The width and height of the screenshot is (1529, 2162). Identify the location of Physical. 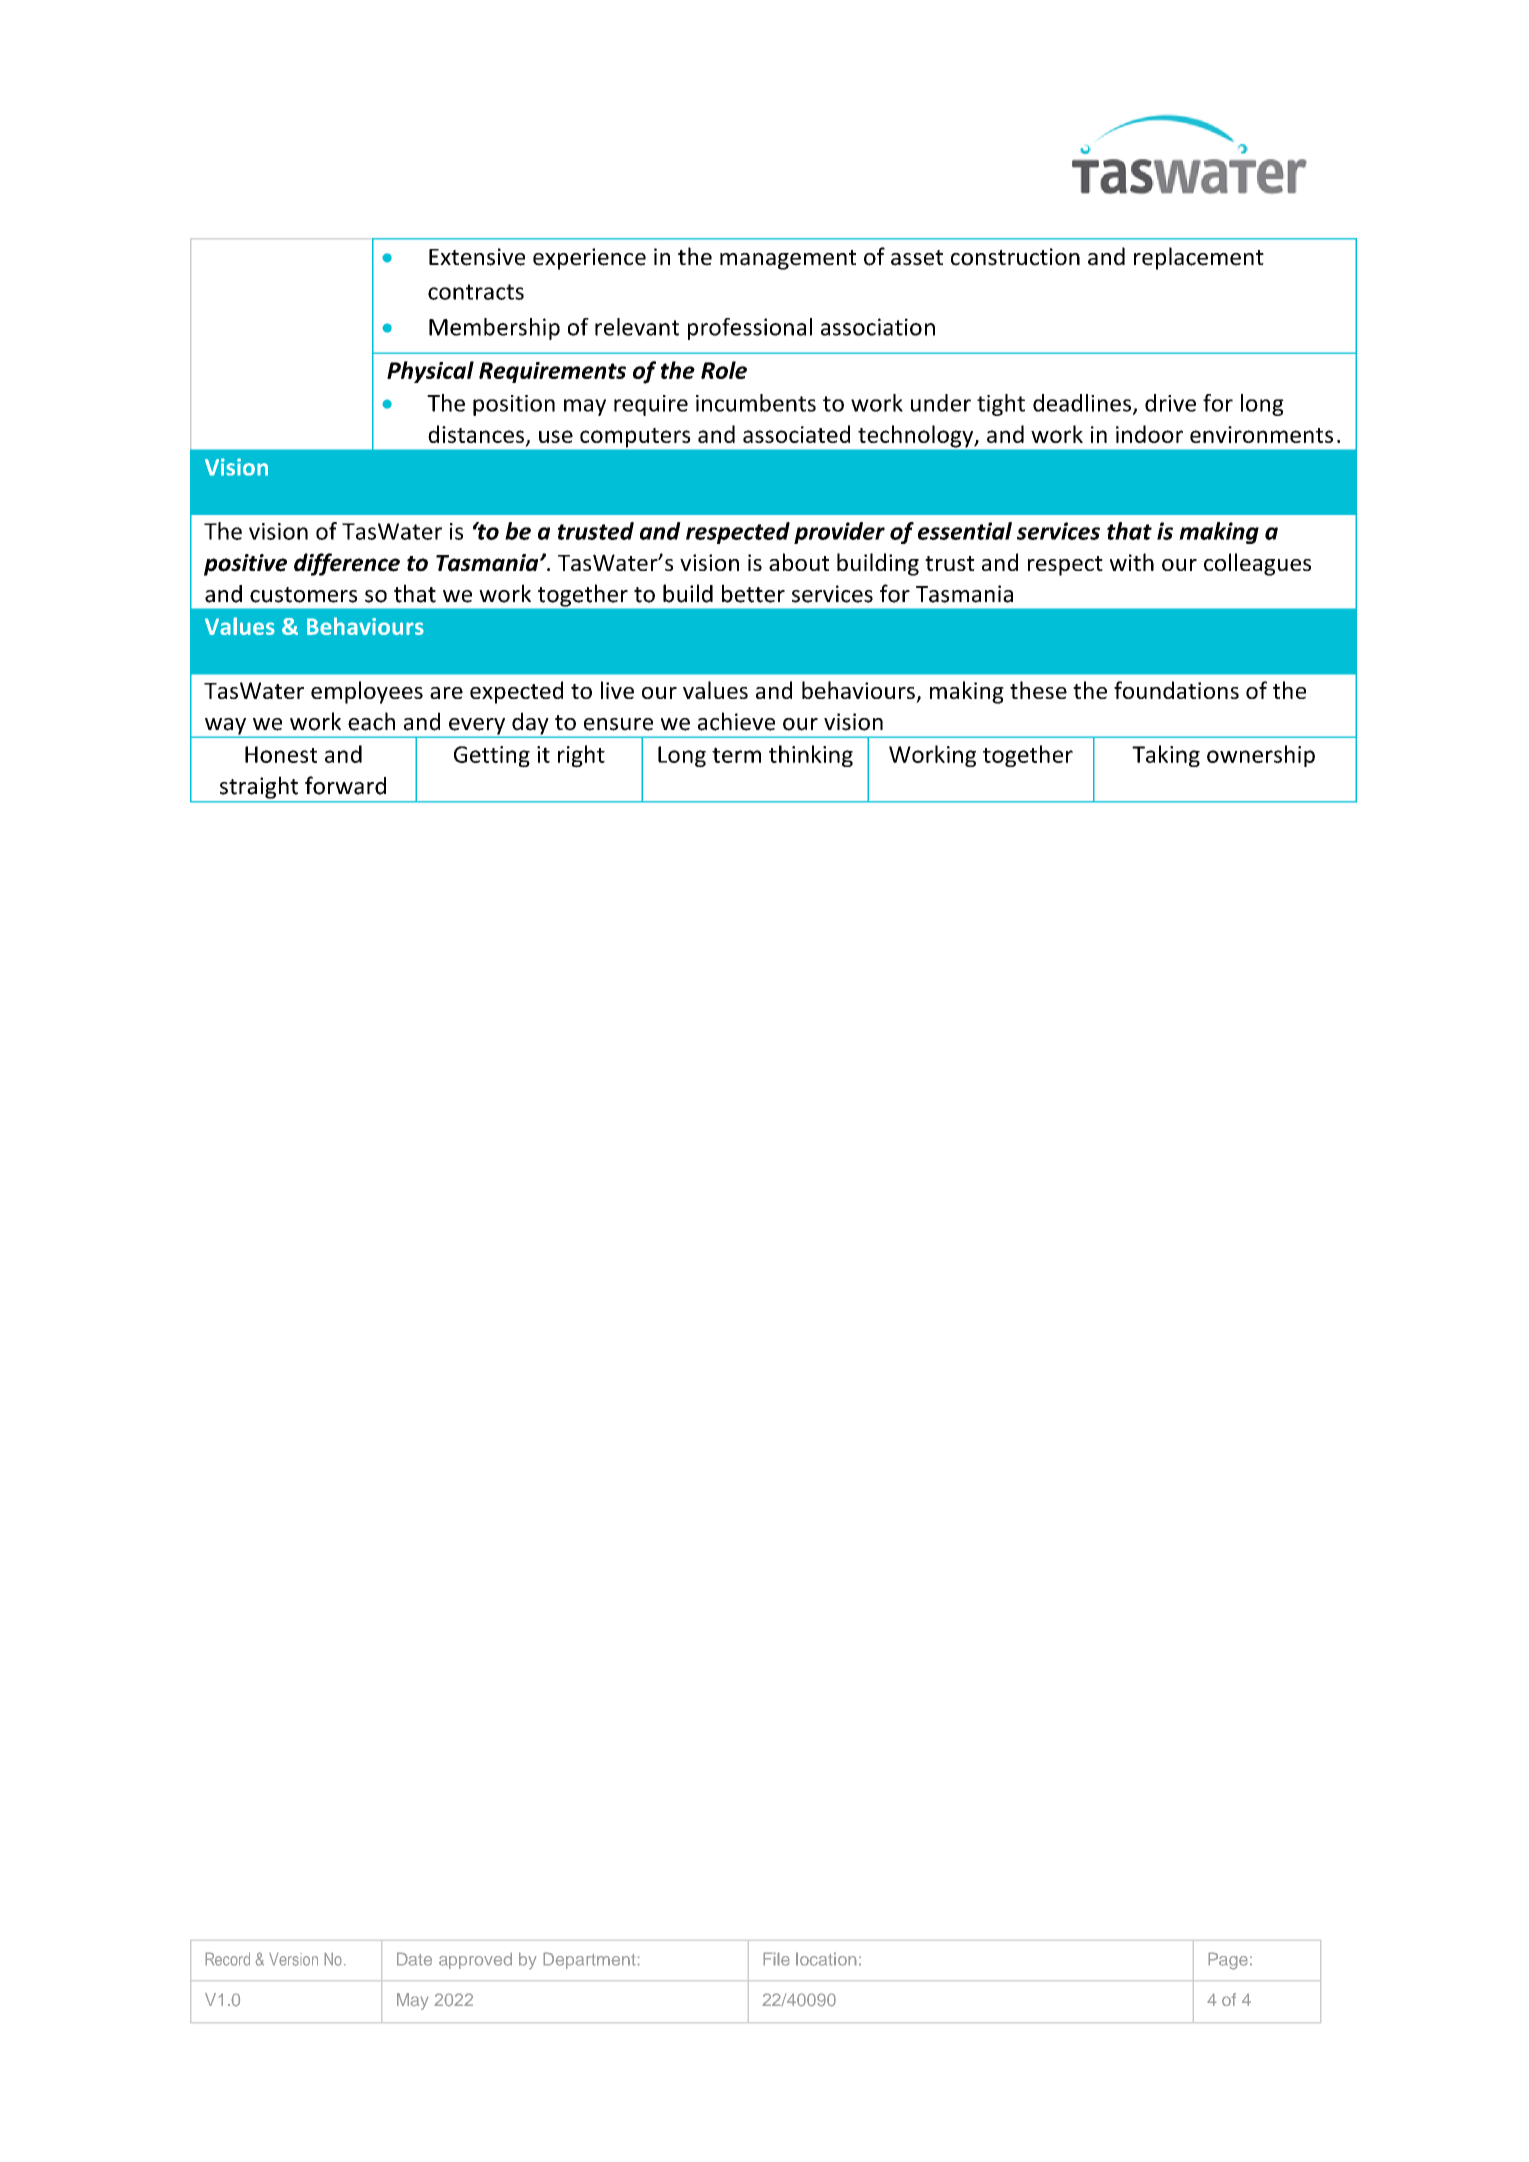
(430, 372).
